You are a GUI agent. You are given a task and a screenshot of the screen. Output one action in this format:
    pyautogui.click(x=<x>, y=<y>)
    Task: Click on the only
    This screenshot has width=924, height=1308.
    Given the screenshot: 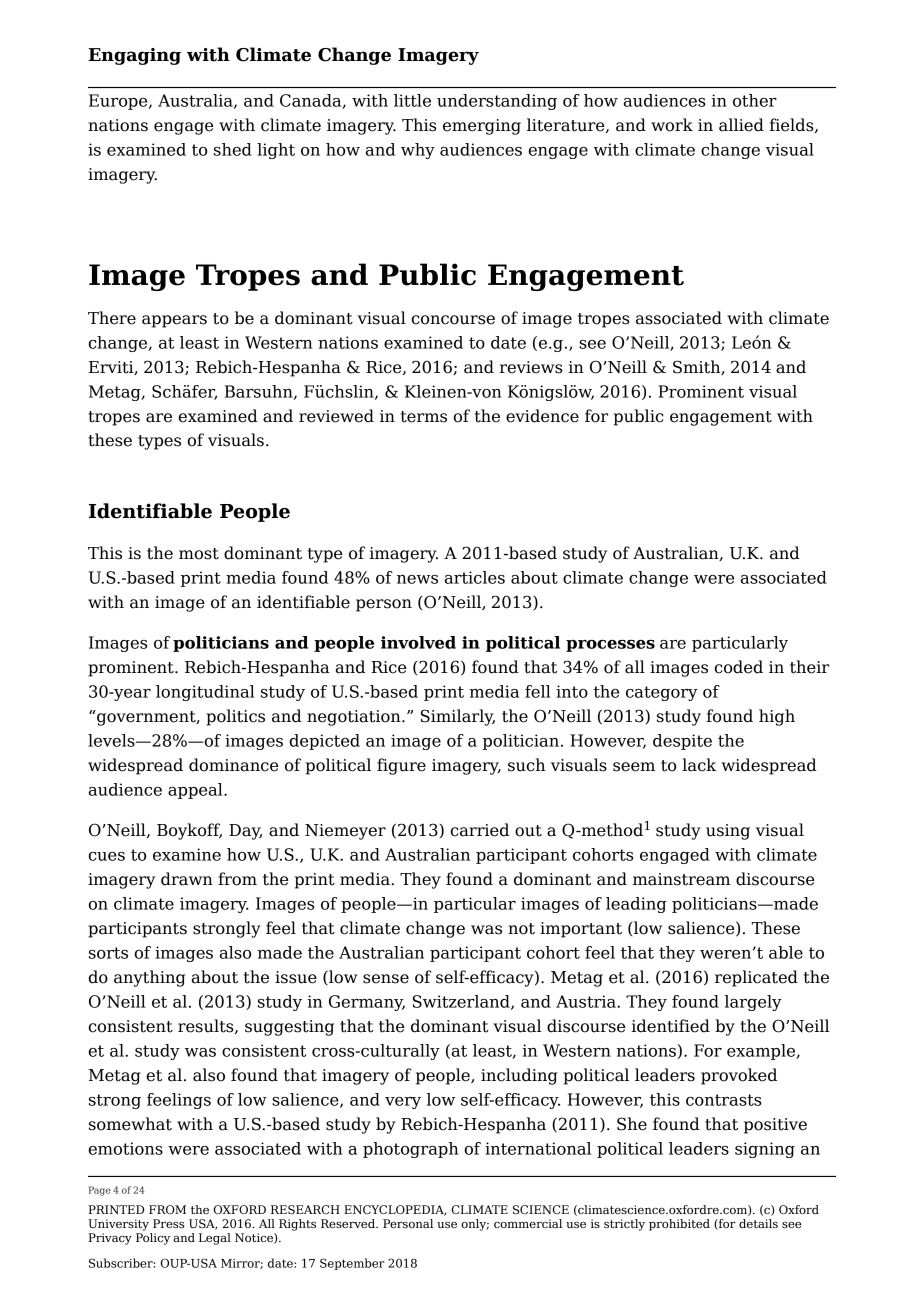 What is the action you would take?
    pyautogui.click(x=475, y=1225)
